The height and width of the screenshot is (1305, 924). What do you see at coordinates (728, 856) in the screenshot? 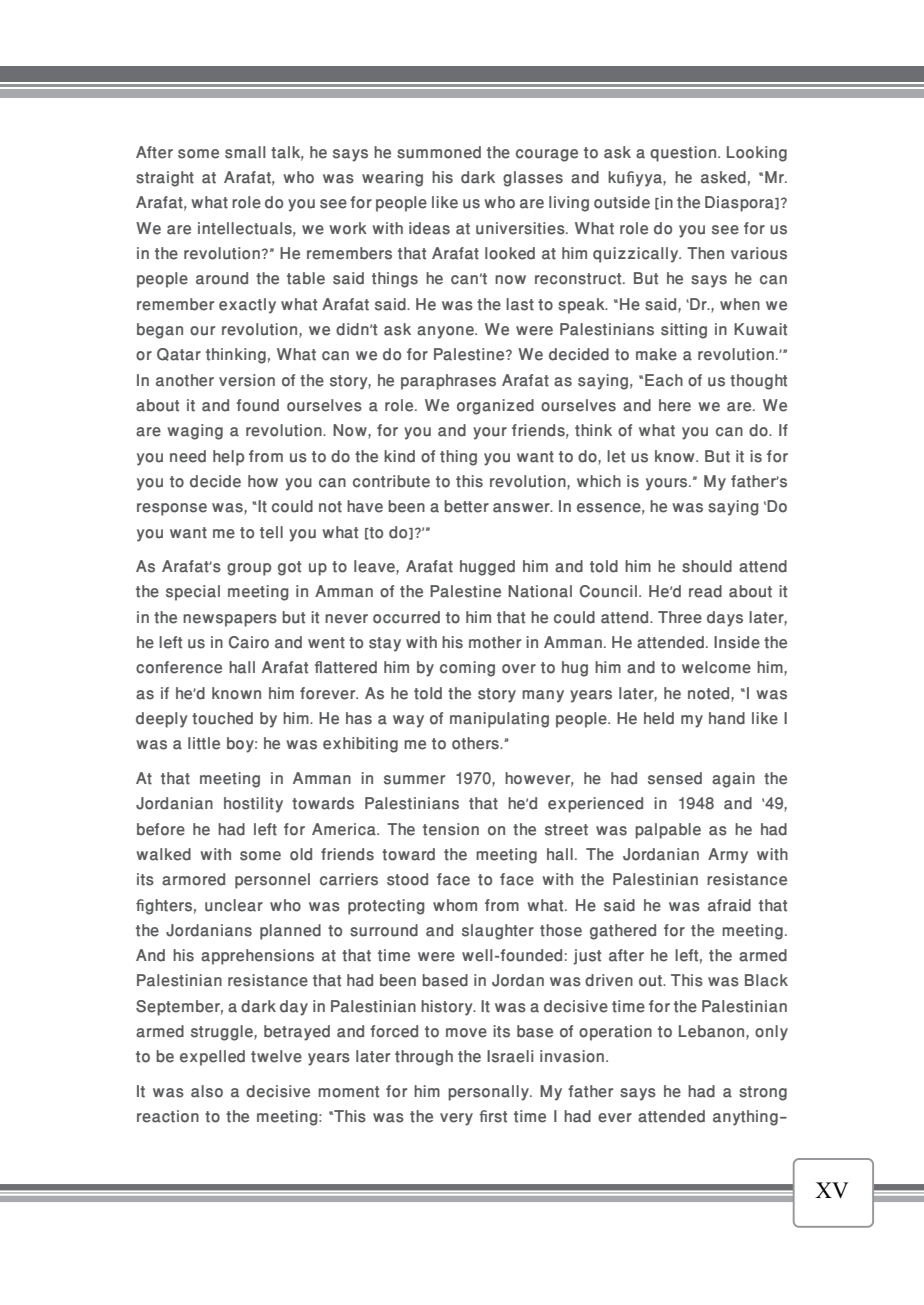
I see `Army` at bounding box center [728, 856].
